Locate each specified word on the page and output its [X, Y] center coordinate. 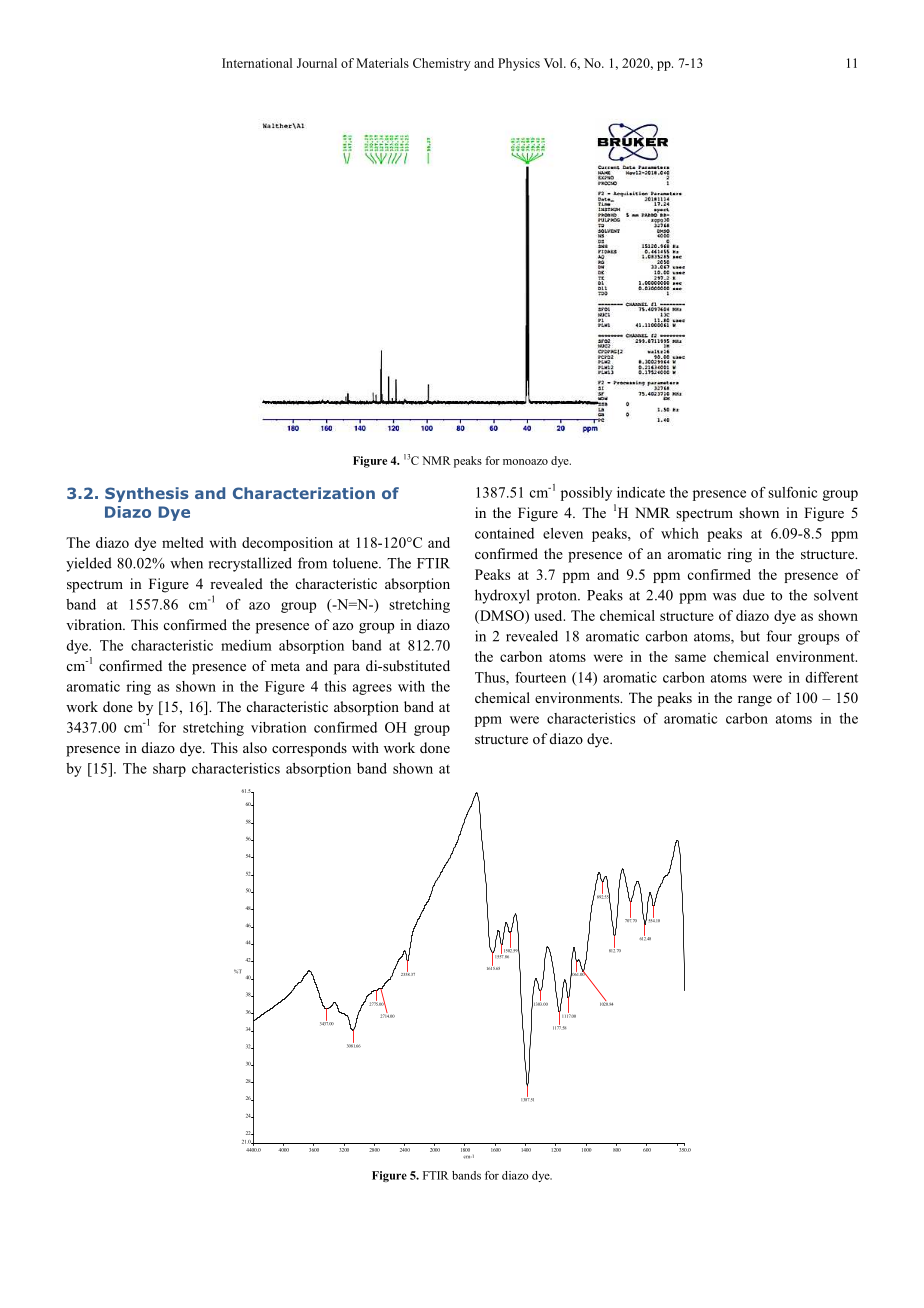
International [257, 63]
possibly [586, 494]
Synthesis [147, 494]
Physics [519, 64]
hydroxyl [502, 596]
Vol [554, 63]
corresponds [309, 749]
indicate [641, 492]
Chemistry [442, 64]
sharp [169, 770]
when [186, 563]
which [680, 533]
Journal [317, 63]
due [754, 595]
